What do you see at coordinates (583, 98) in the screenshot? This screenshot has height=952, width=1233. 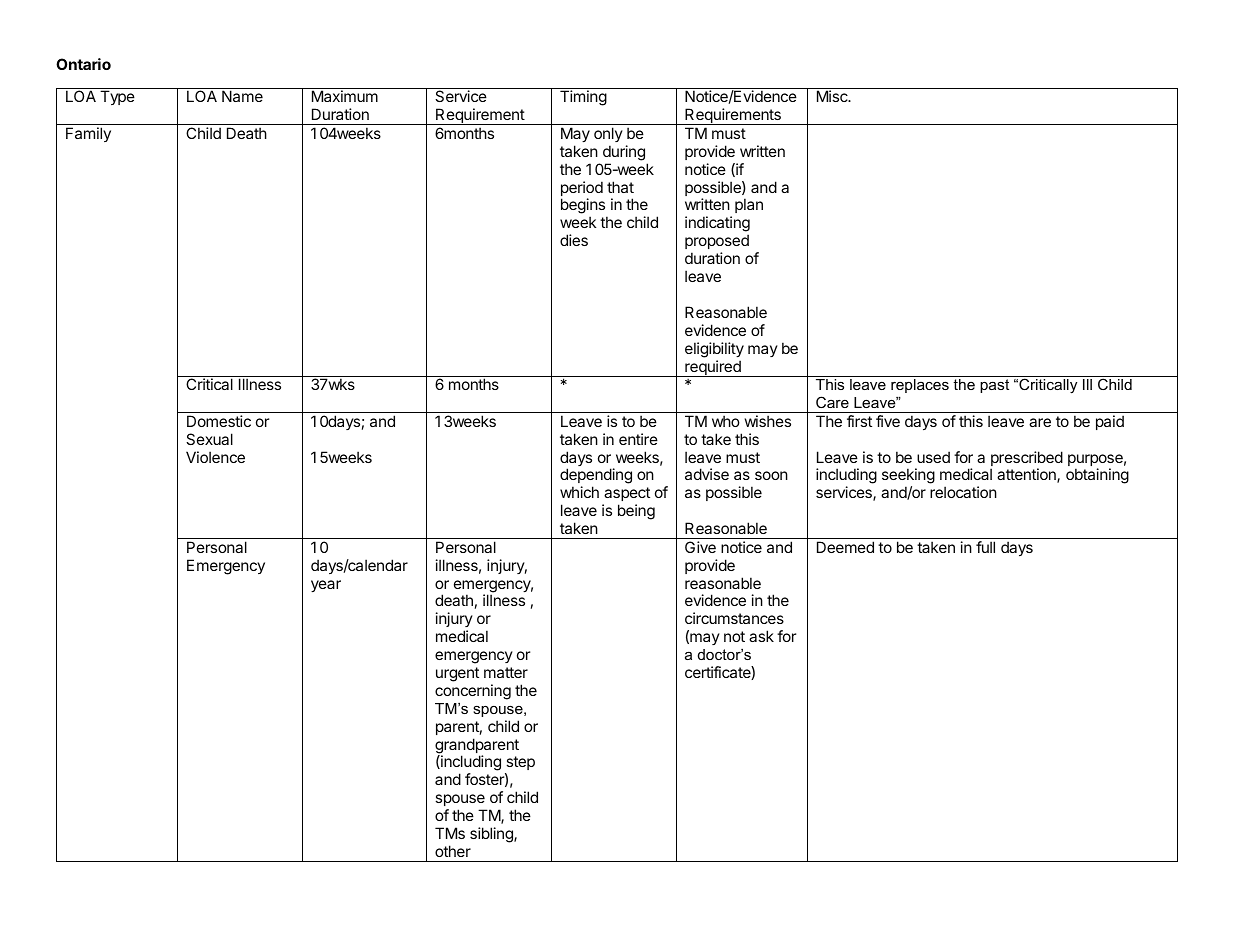 I see `Timing` at bounding box center [583, 98].
